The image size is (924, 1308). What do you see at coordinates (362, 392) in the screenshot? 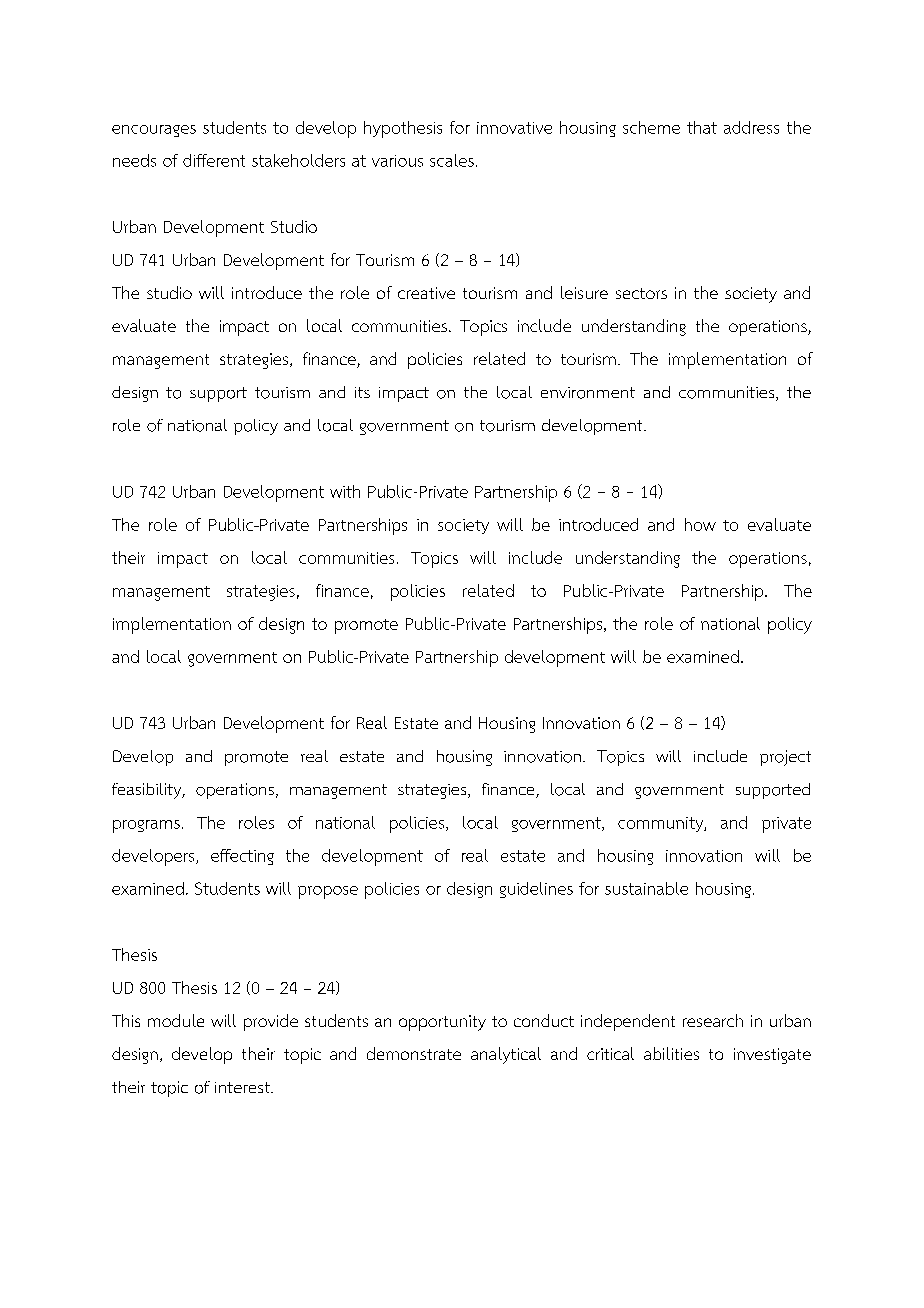
I see `its` at bounding box center [362, 392].
